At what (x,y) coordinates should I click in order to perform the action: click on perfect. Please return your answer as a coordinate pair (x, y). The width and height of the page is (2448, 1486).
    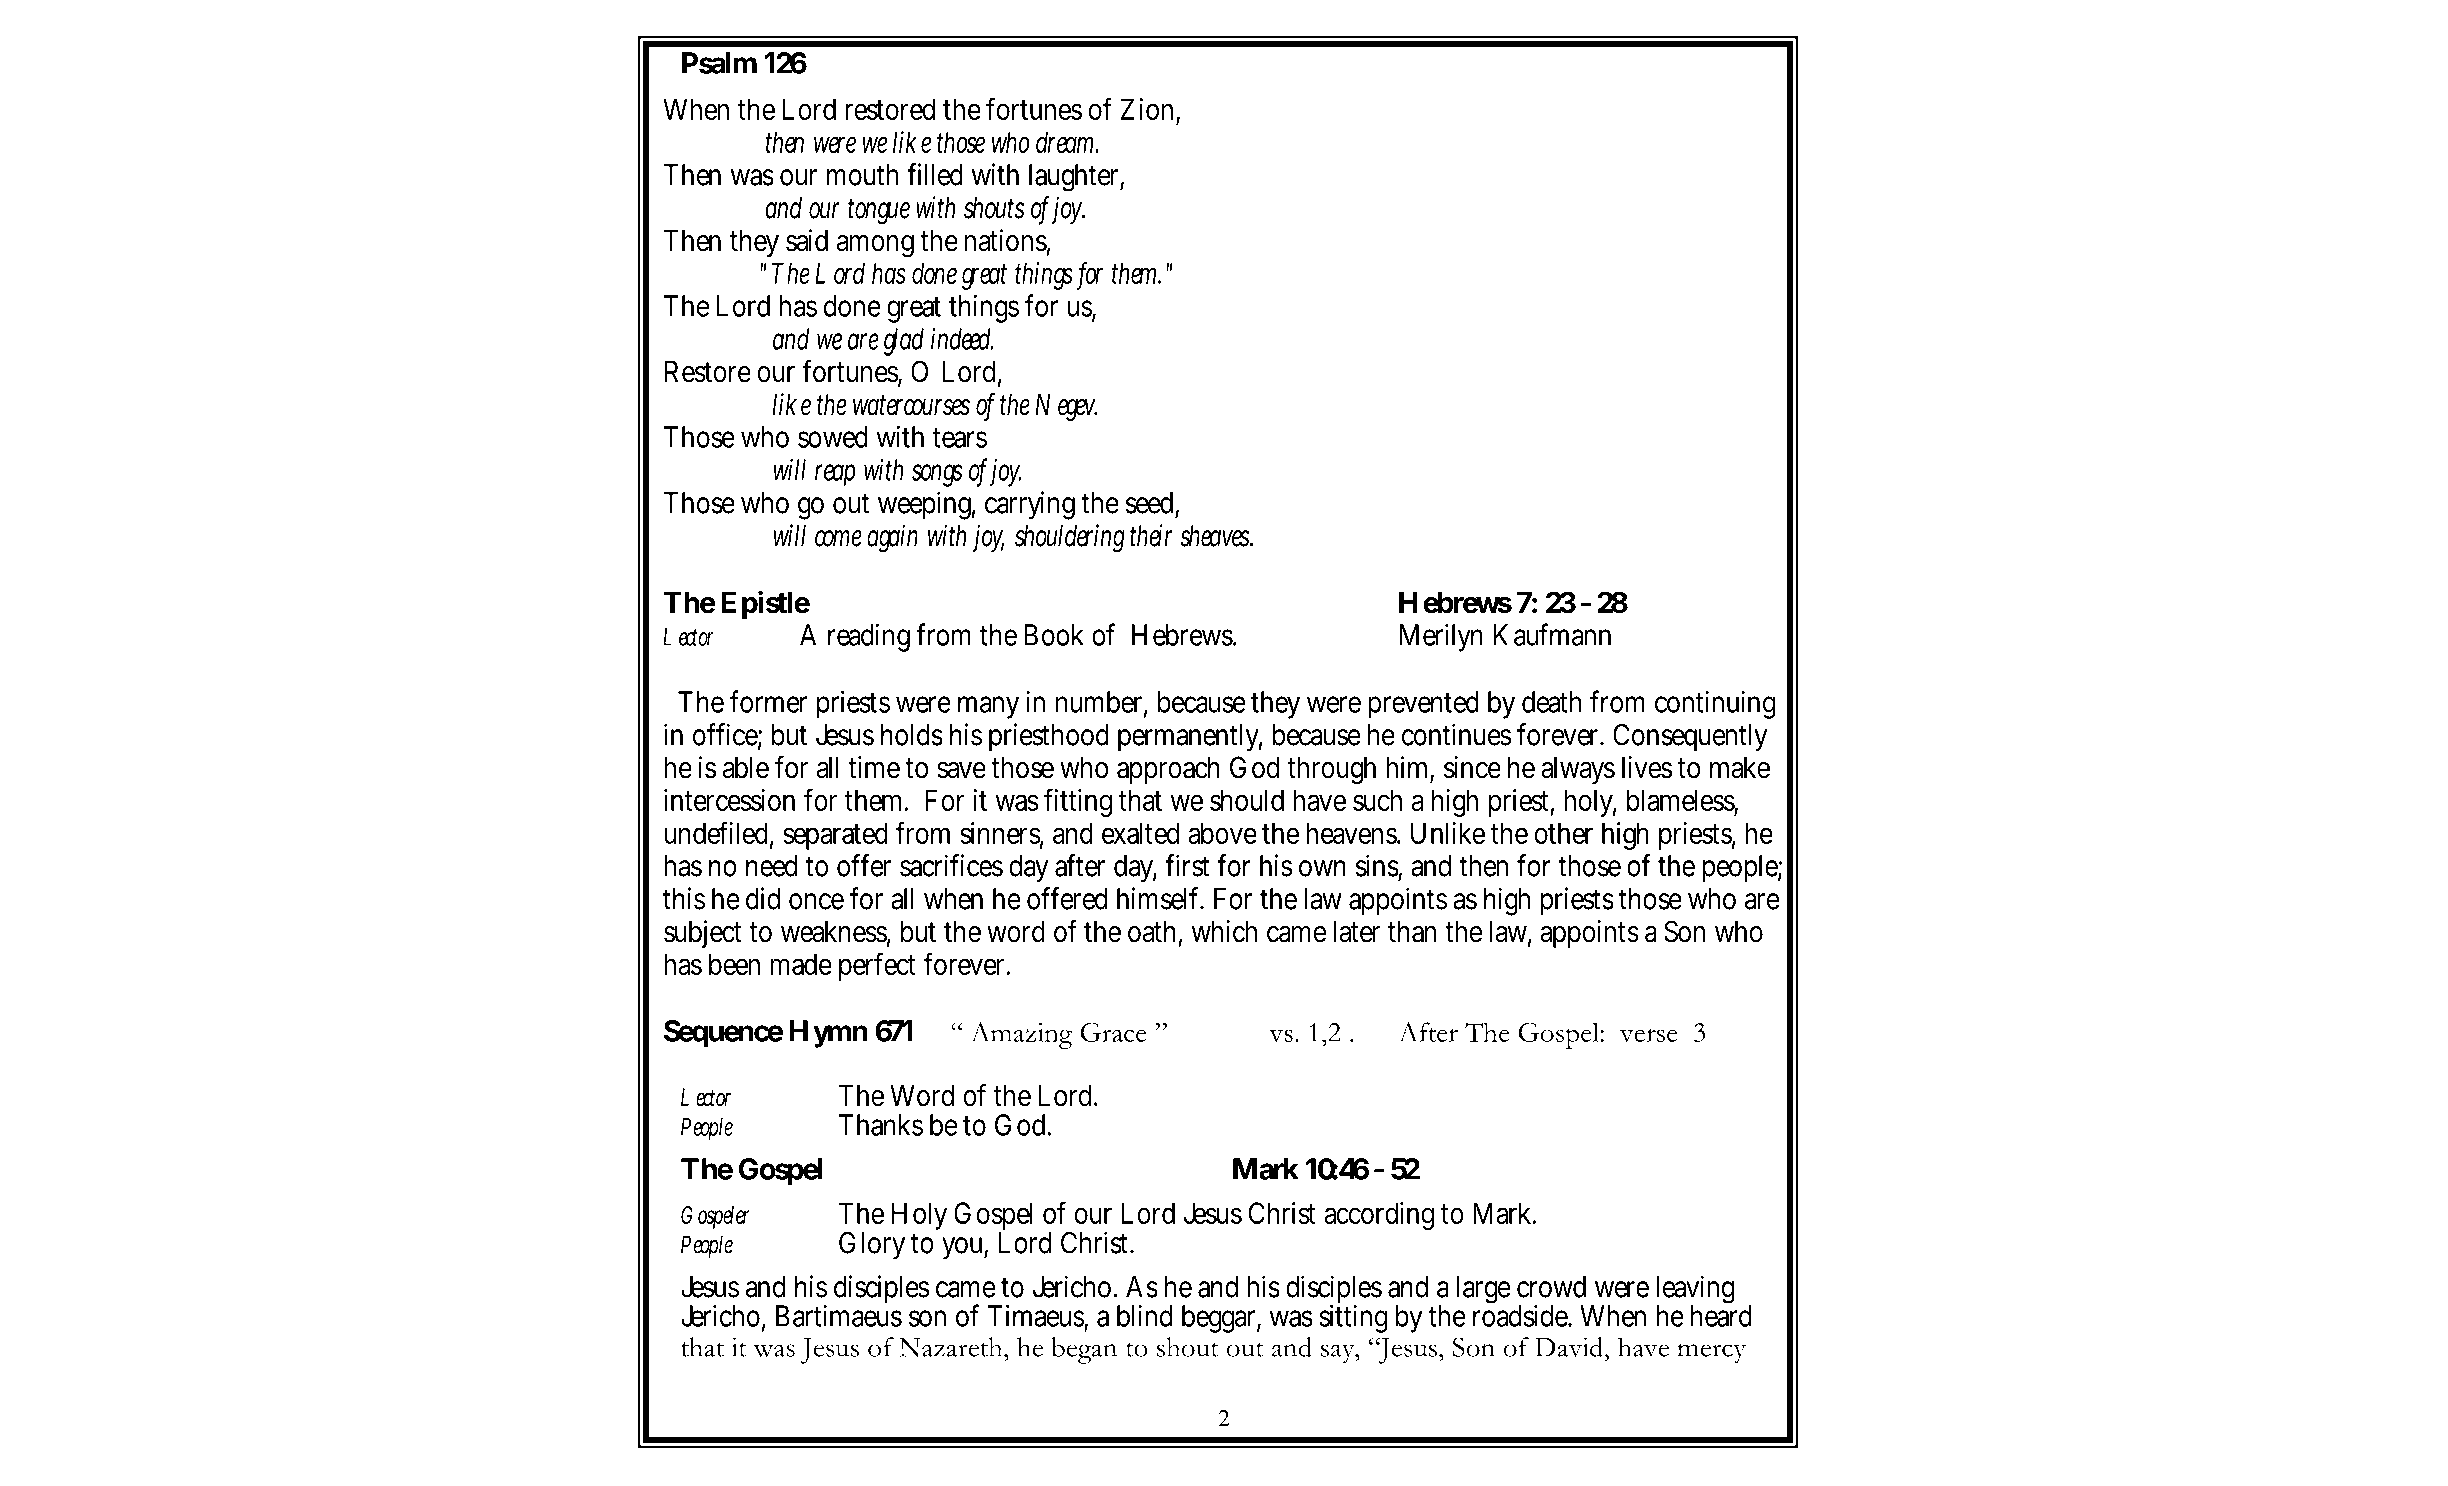
    Looking at the image, I should click on (877, 966).
